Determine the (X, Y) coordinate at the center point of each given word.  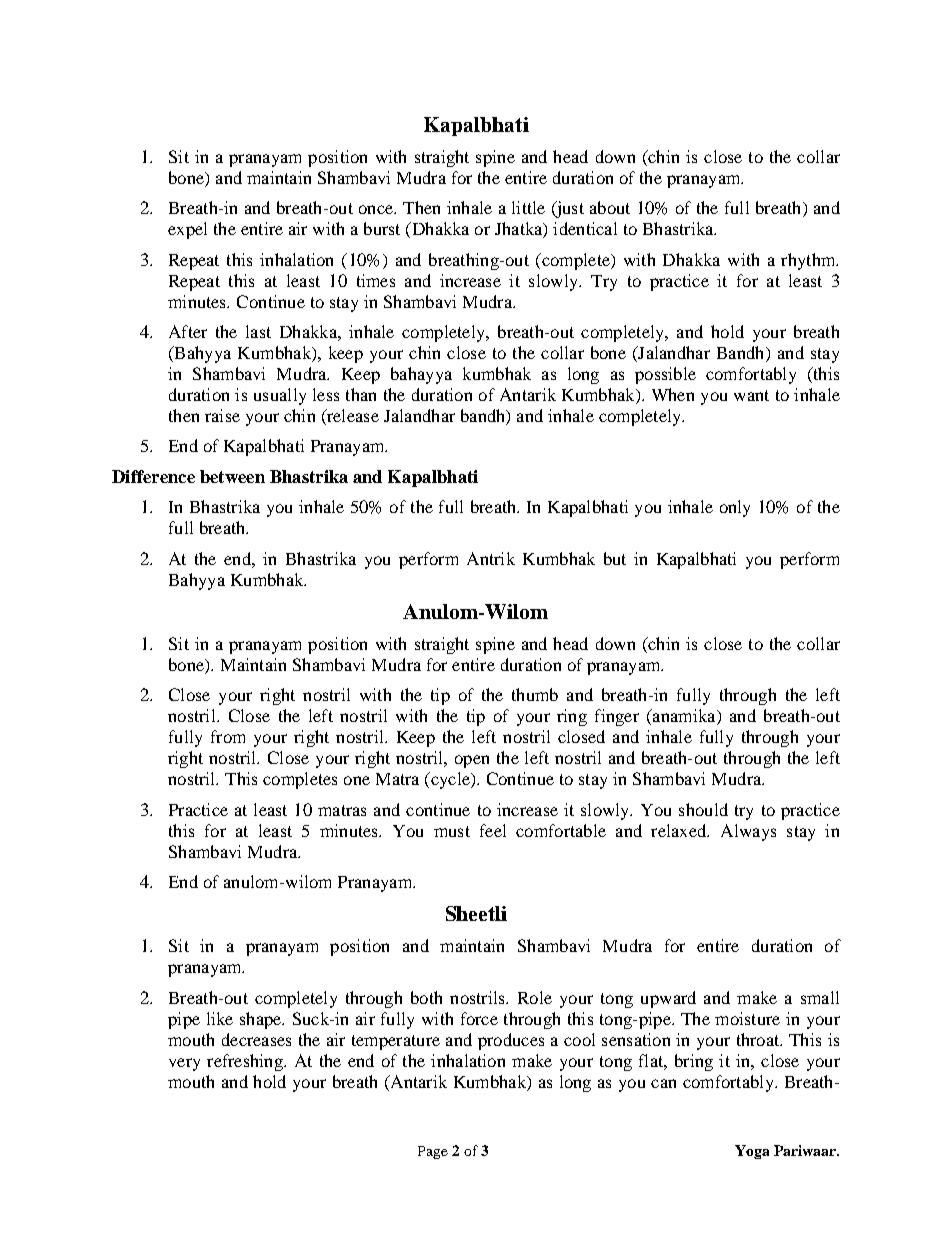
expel (187, 230)
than (361, 394)
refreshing (246, 1062)
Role (535, 997)
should (703, 809)
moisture (747, 1018)
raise (222, 415)
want (751, 395)
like (220, 1018)
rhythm (809, 261)
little (528, 207)
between (232, 476)
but (615, 558)
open (472, 761)
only (735, 508)
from (228, 736)
